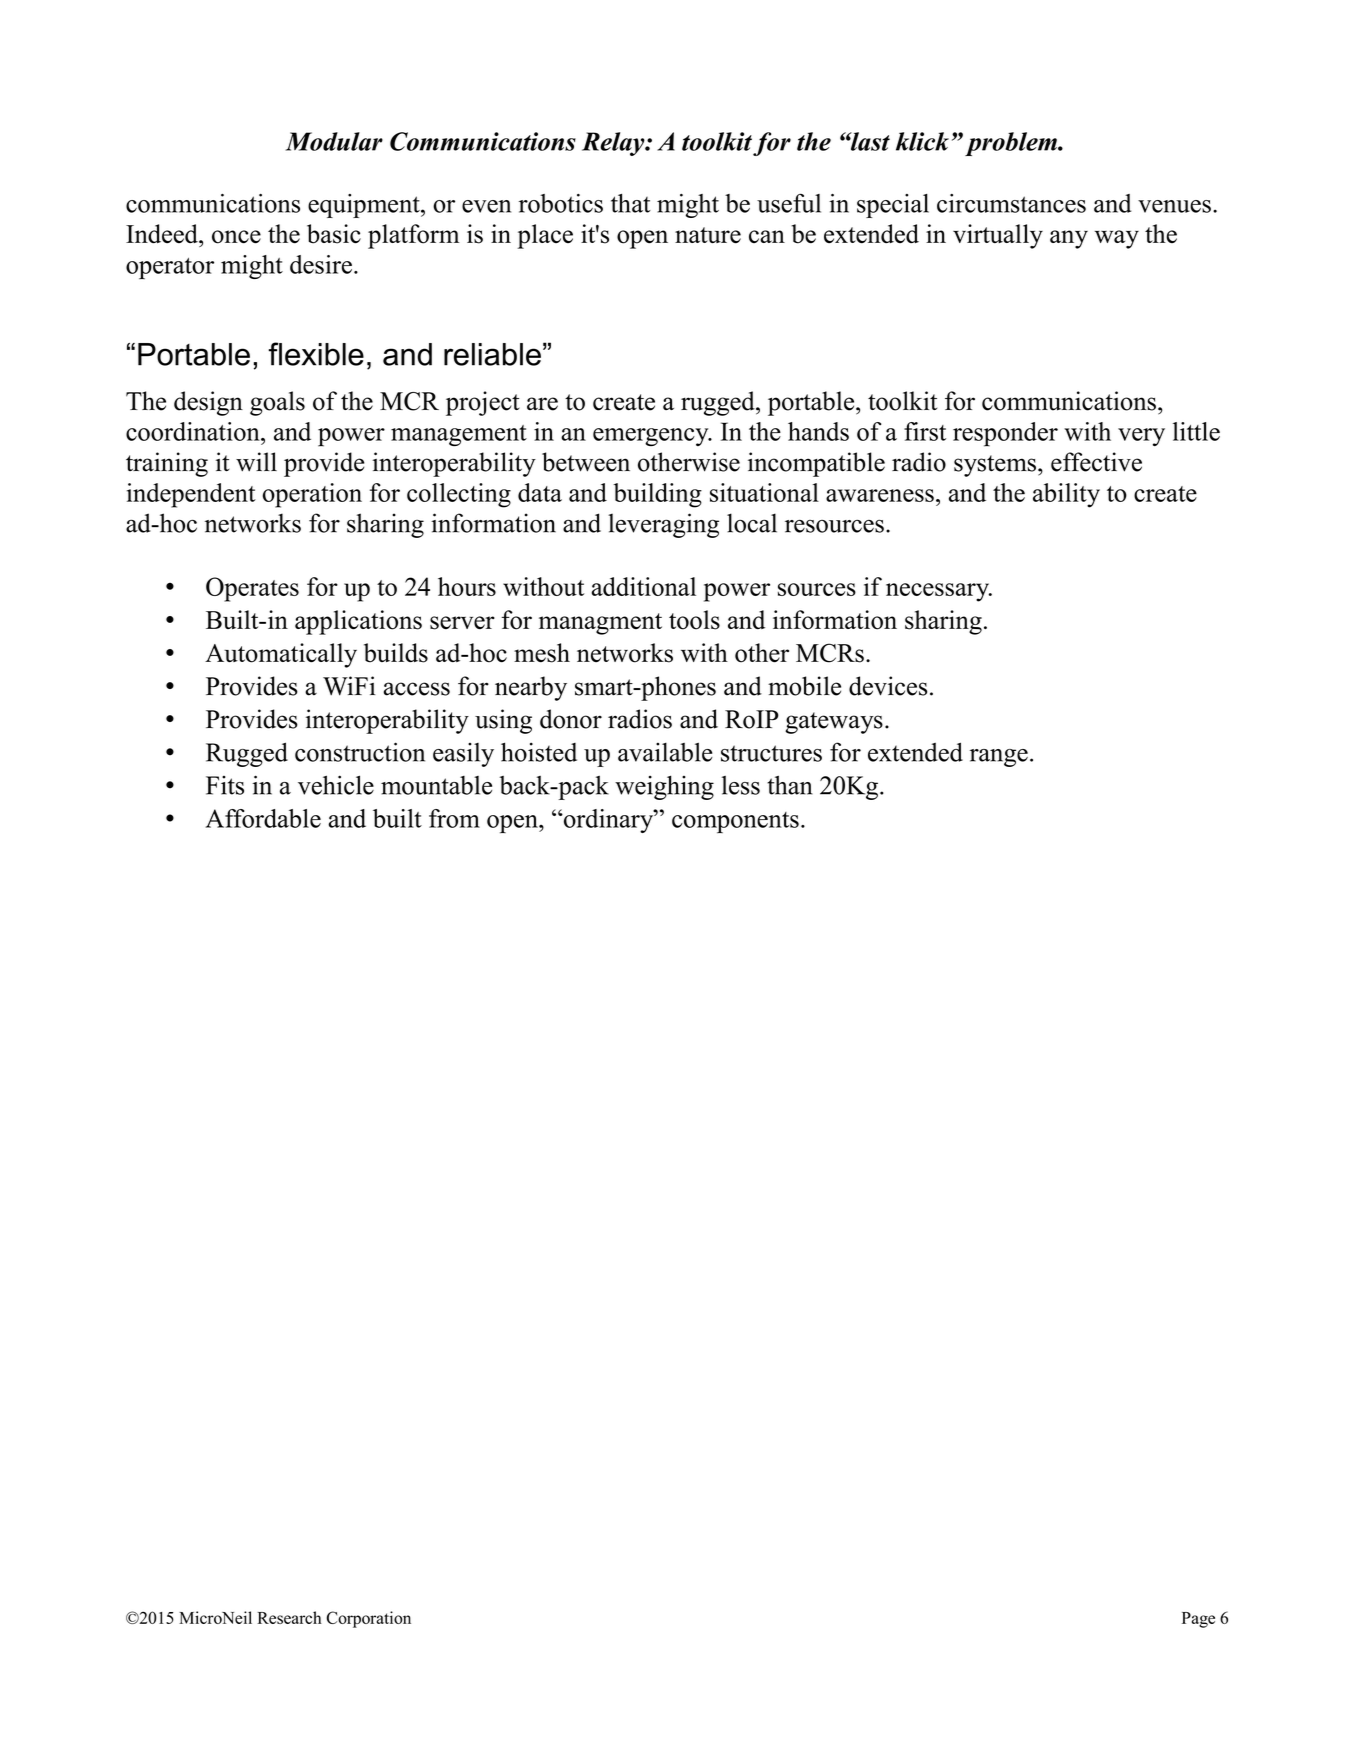  What do you see at coordinates (369, 1619) in the screenshot?
I see `Corporation` at bounding box center [369, 1619].
